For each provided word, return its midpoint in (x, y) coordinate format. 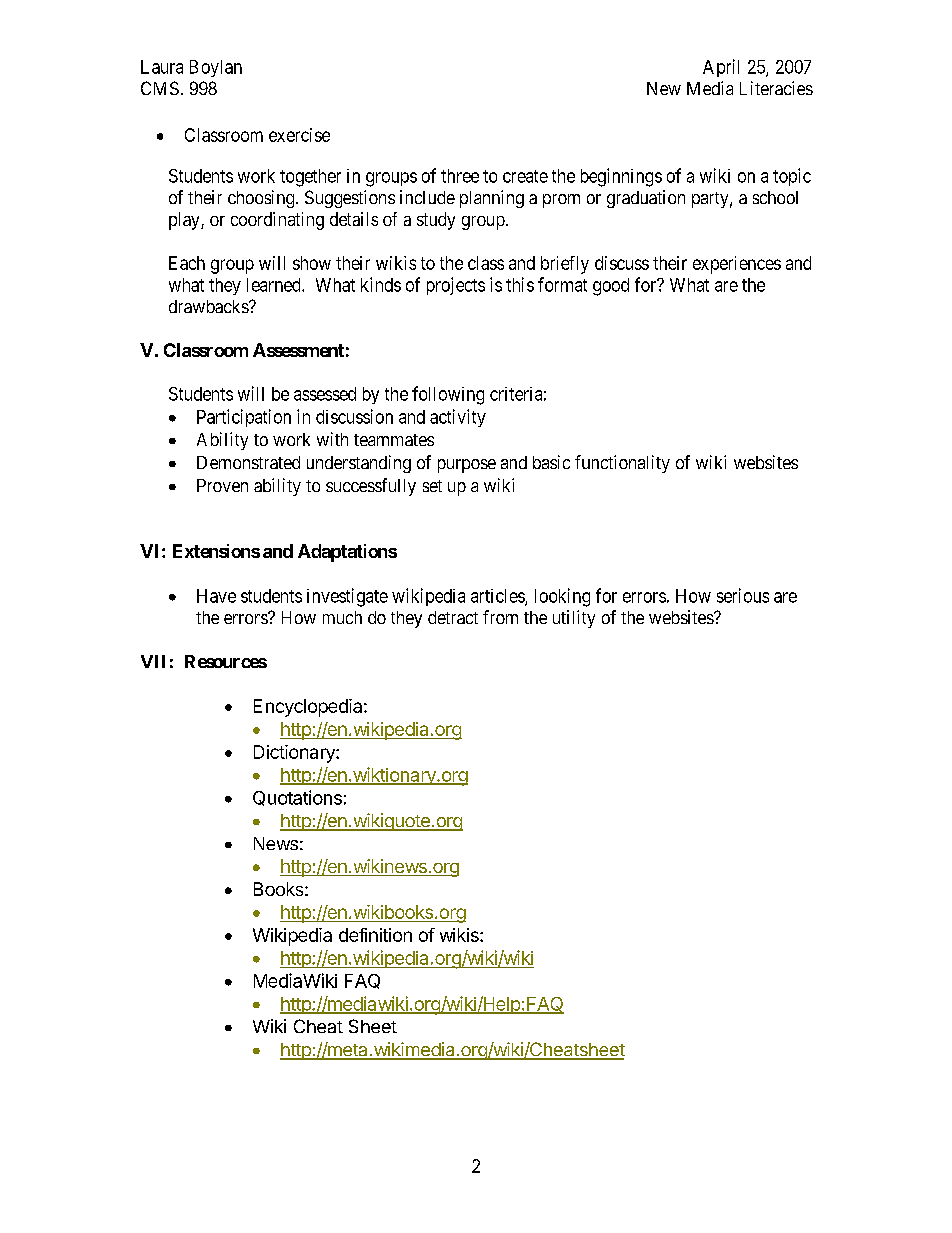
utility (574, 619)
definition (375, 935)
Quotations (297, 798)
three (460, 176)
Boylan (216, 68)
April (721, 68)
